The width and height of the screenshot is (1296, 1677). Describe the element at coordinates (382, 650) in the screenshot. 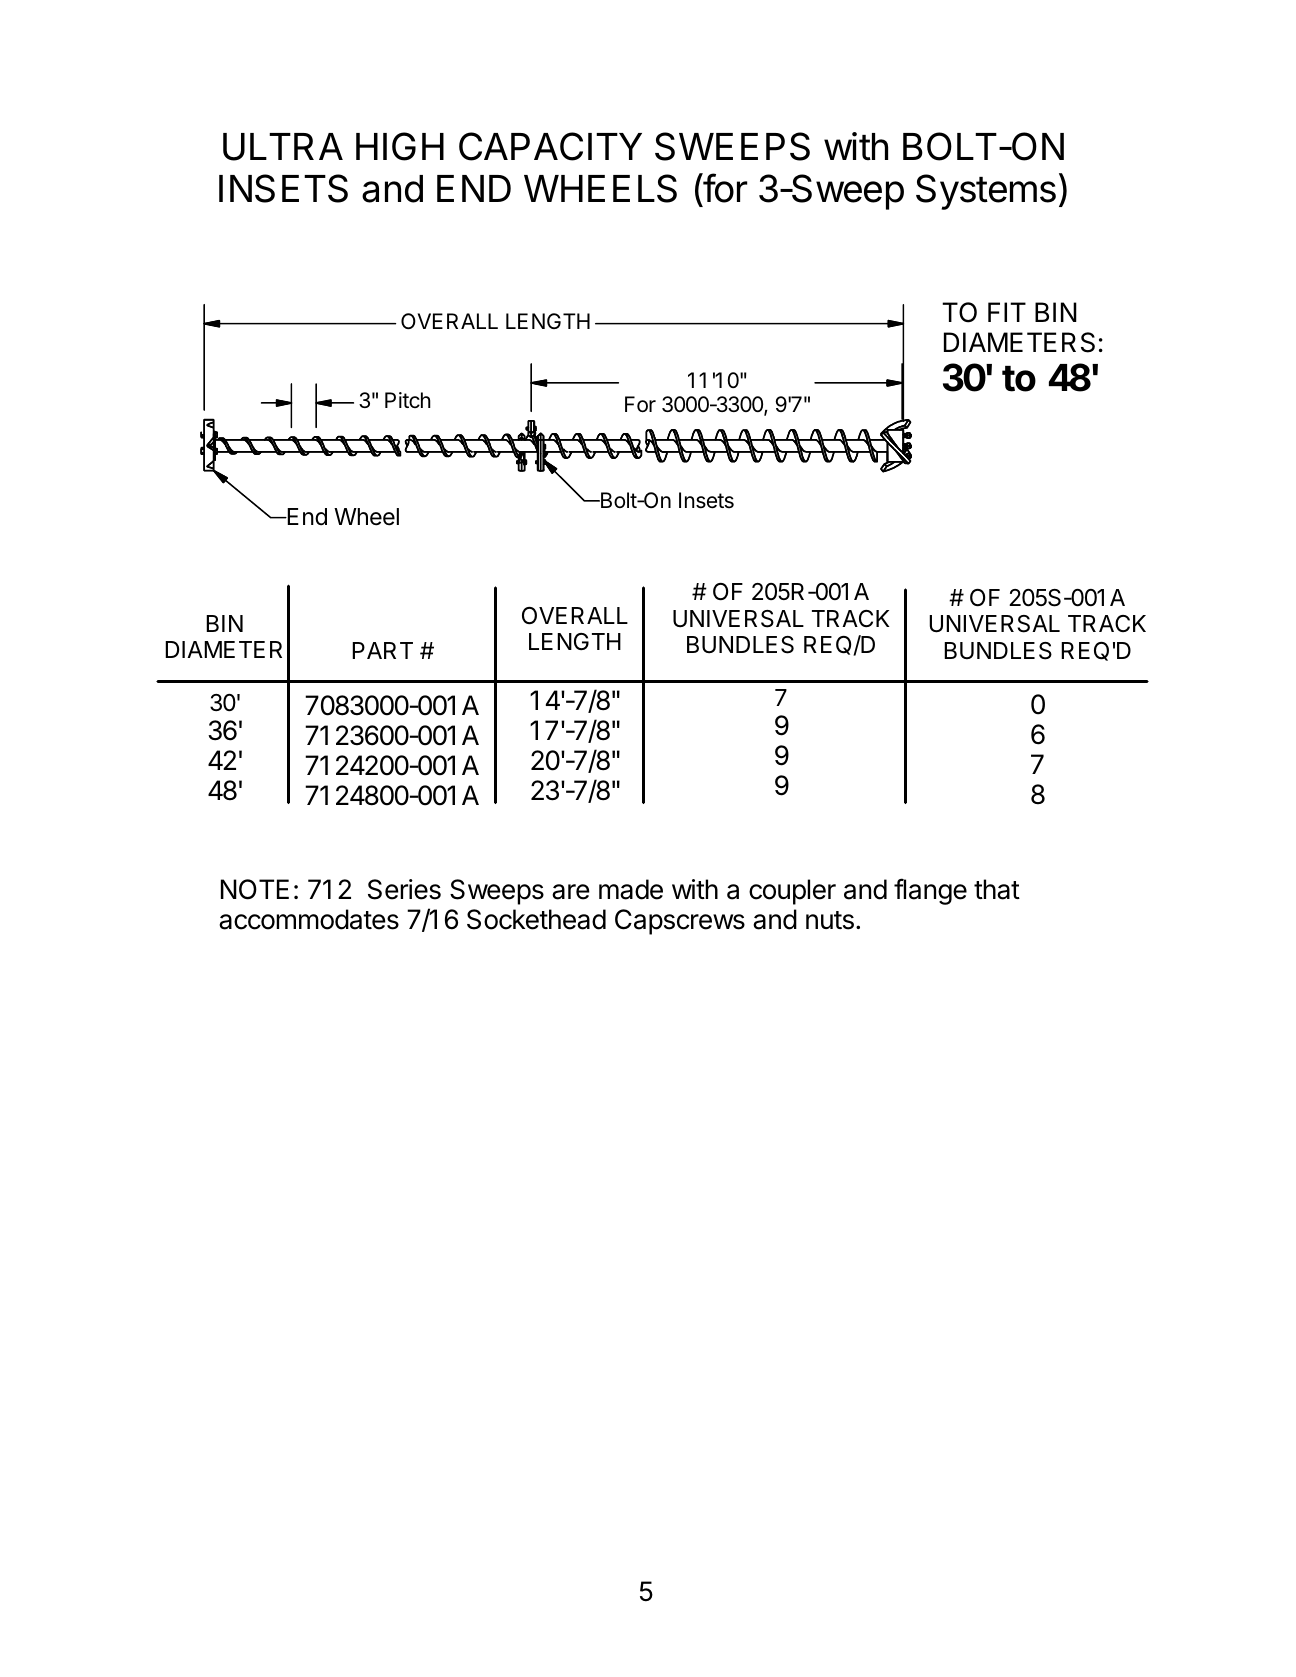

I see `PART` at that location.
